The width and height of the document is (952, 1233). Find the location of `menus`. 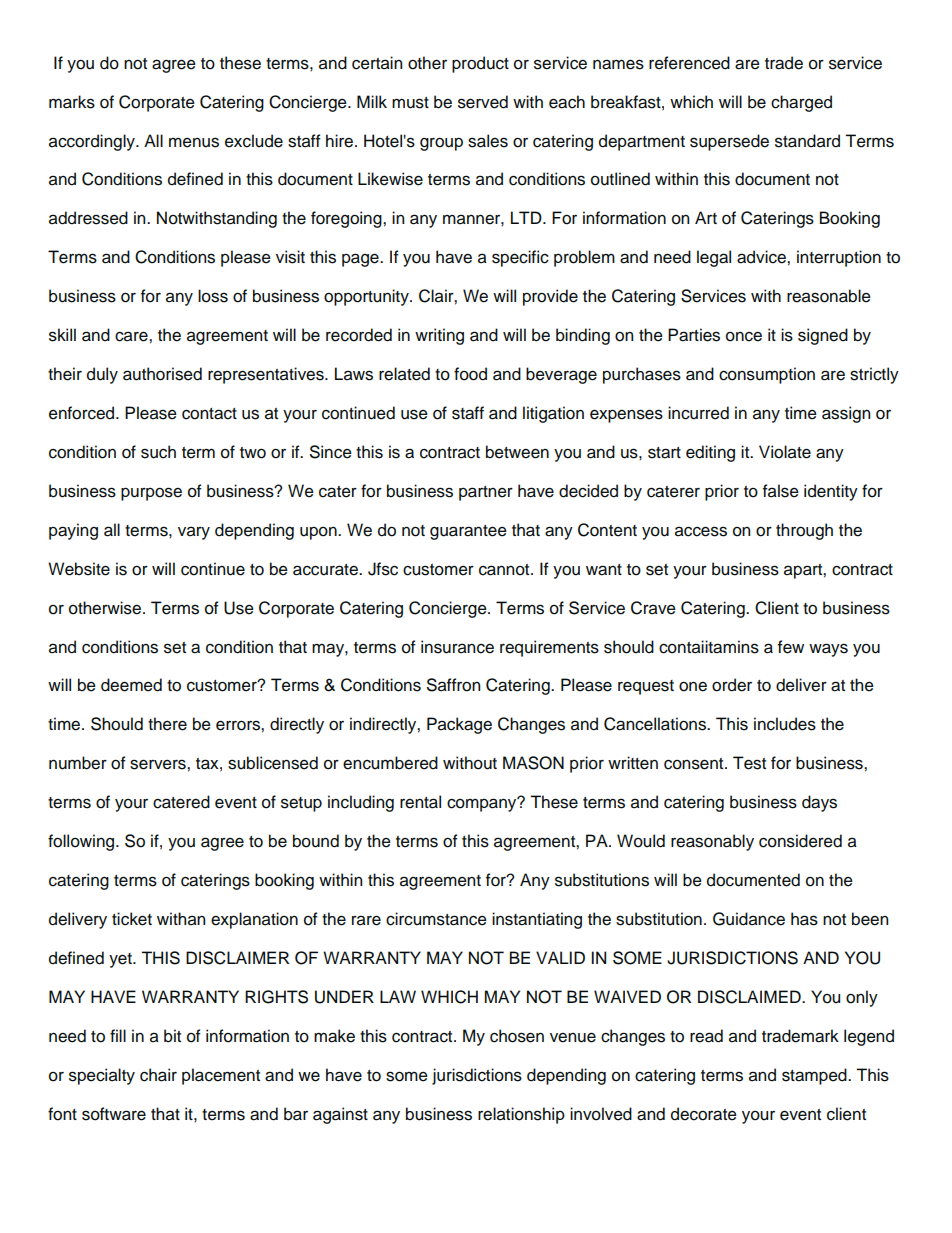

menus is located at coordinates (194, 142).
